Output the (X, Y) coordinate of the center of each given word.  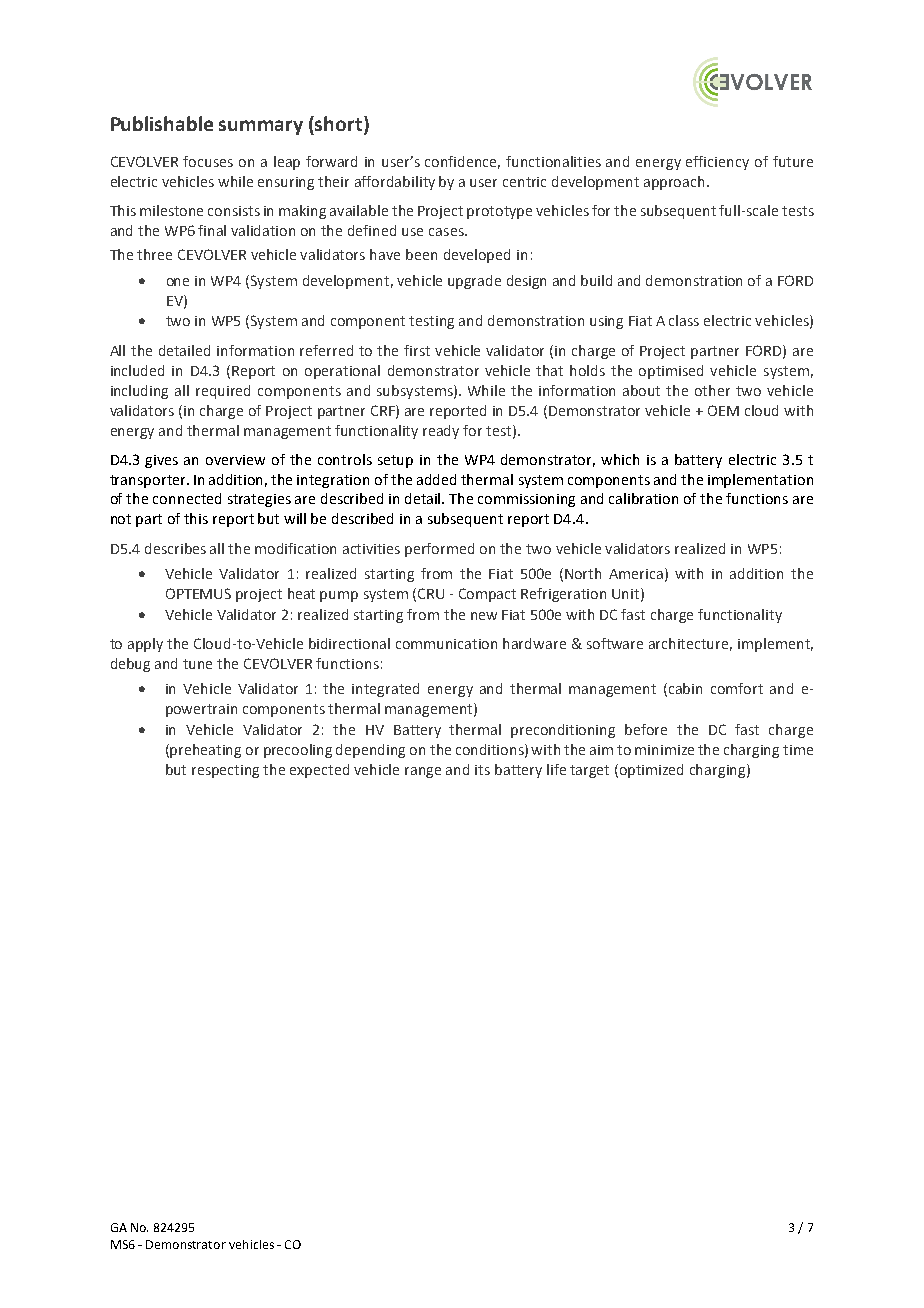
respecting (225, 771)
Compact (487, 595)
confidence (462, 162)
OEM (723, 410)
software (615, 643)
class (684, 320)
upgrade (474, 282)
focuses (208, 161)
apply (145, 645)
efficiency (717, 163)
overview (235, 460)
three (154, 254)
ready (441, 432)
